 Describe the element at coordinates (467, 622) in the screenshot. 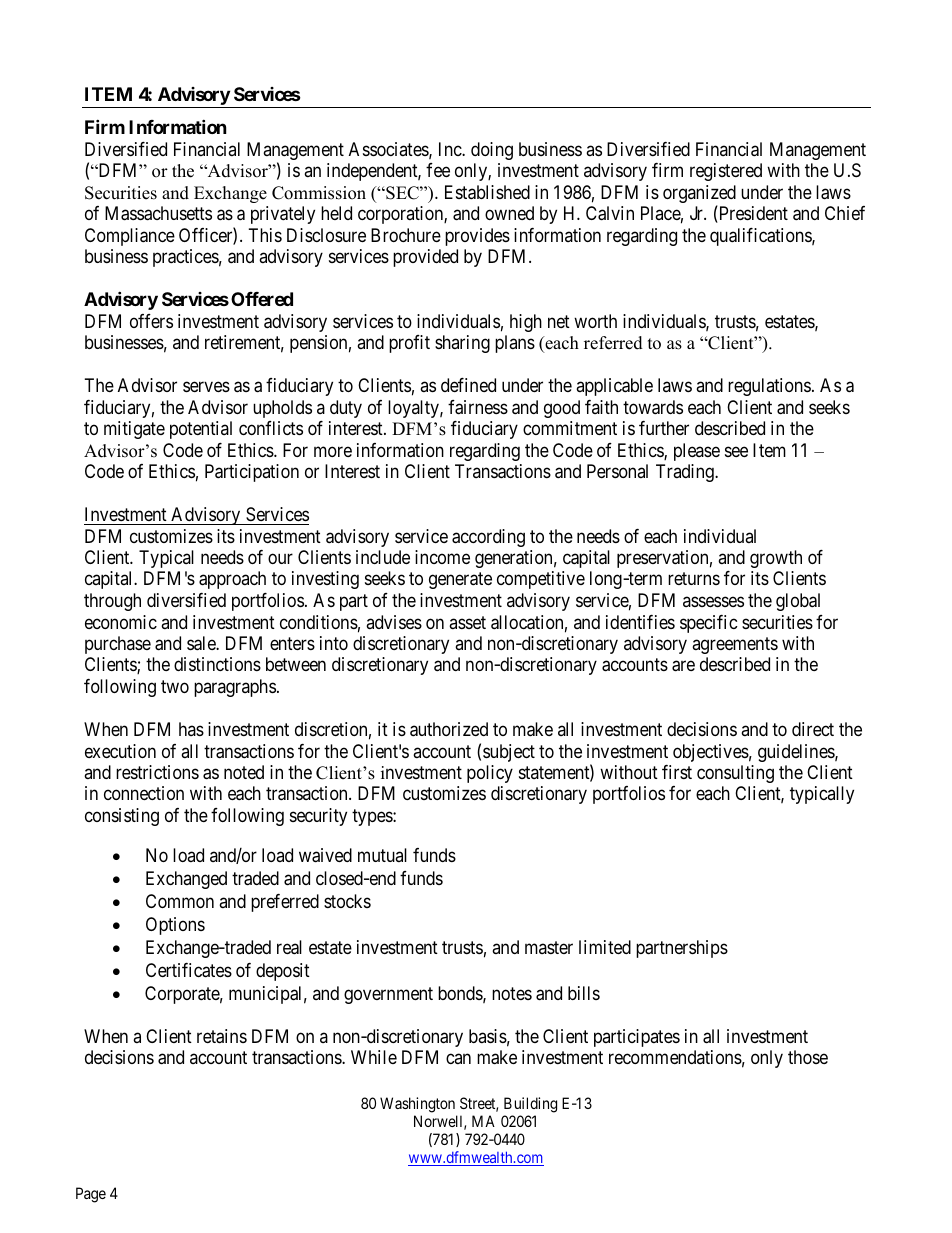

I see `asset` at that location.
